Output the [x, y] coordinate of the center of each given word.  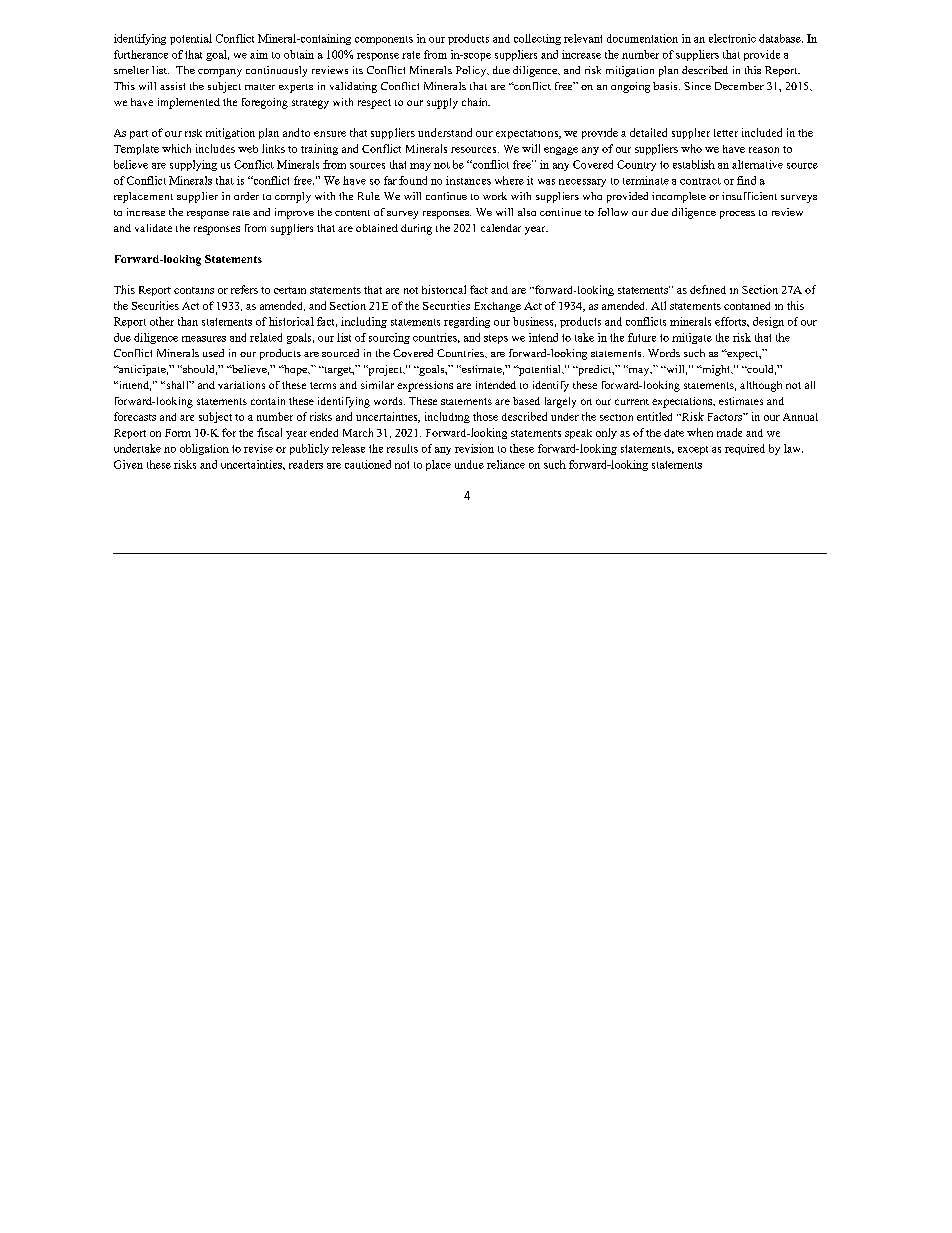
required [745, 449]
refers [244, 289]
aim [259, 54]
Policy [472, 71]
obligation [204, 449]
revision [474, 448]
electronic [732, 38]
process [737, 215]
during [416, 229]
